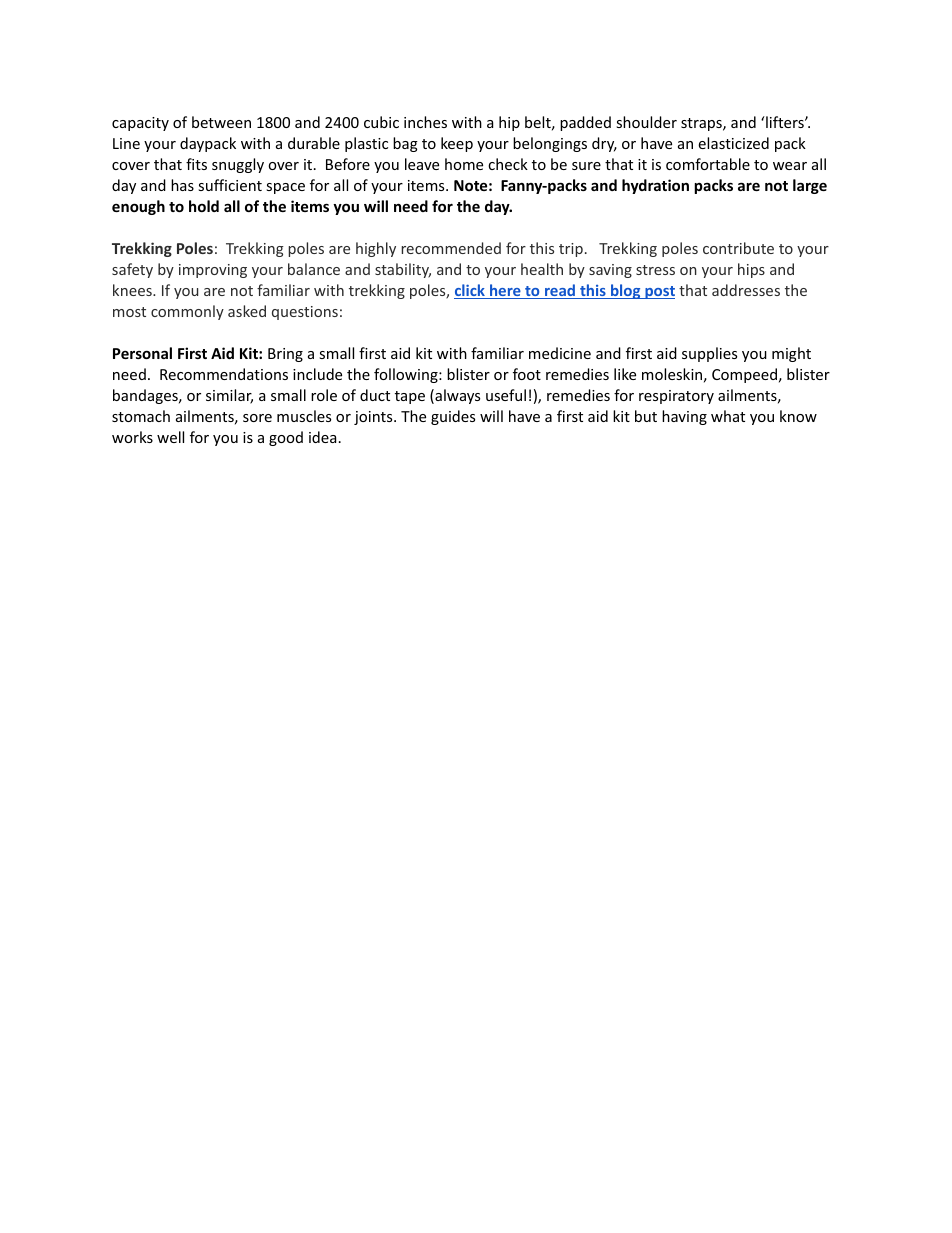  What do you see at coordinates (170, 437) in the screenshot?
I see `well` at bounding box center [170, 437].
